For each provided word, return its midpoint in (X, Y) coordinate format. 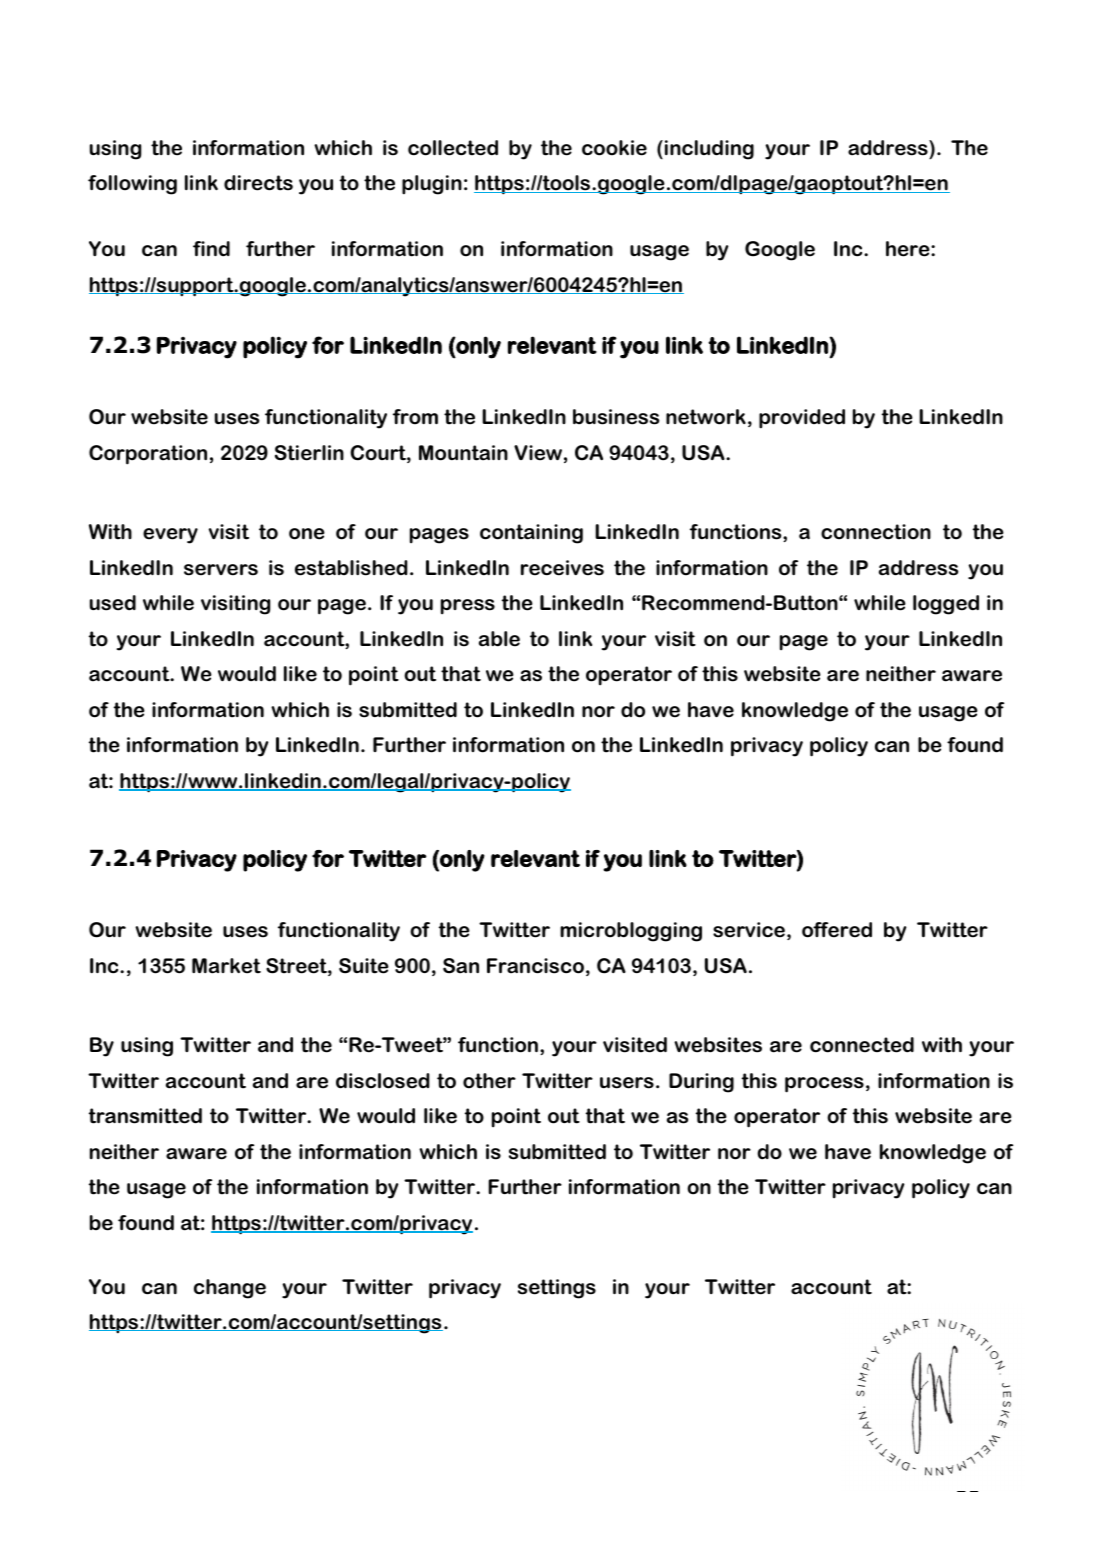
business (616, 417)
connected (862, 1045)
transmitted (145, 1116)
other (489, 1081)
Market (226, 966)
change (230, 1289)
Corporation (148, 455)
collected (453, 148)
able (499, 639)
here (909, 249)
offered (837, 930)
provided (802, 419)
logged (946, 605)
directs (258, 183)
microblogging (631, 932)
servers (221, 570)
